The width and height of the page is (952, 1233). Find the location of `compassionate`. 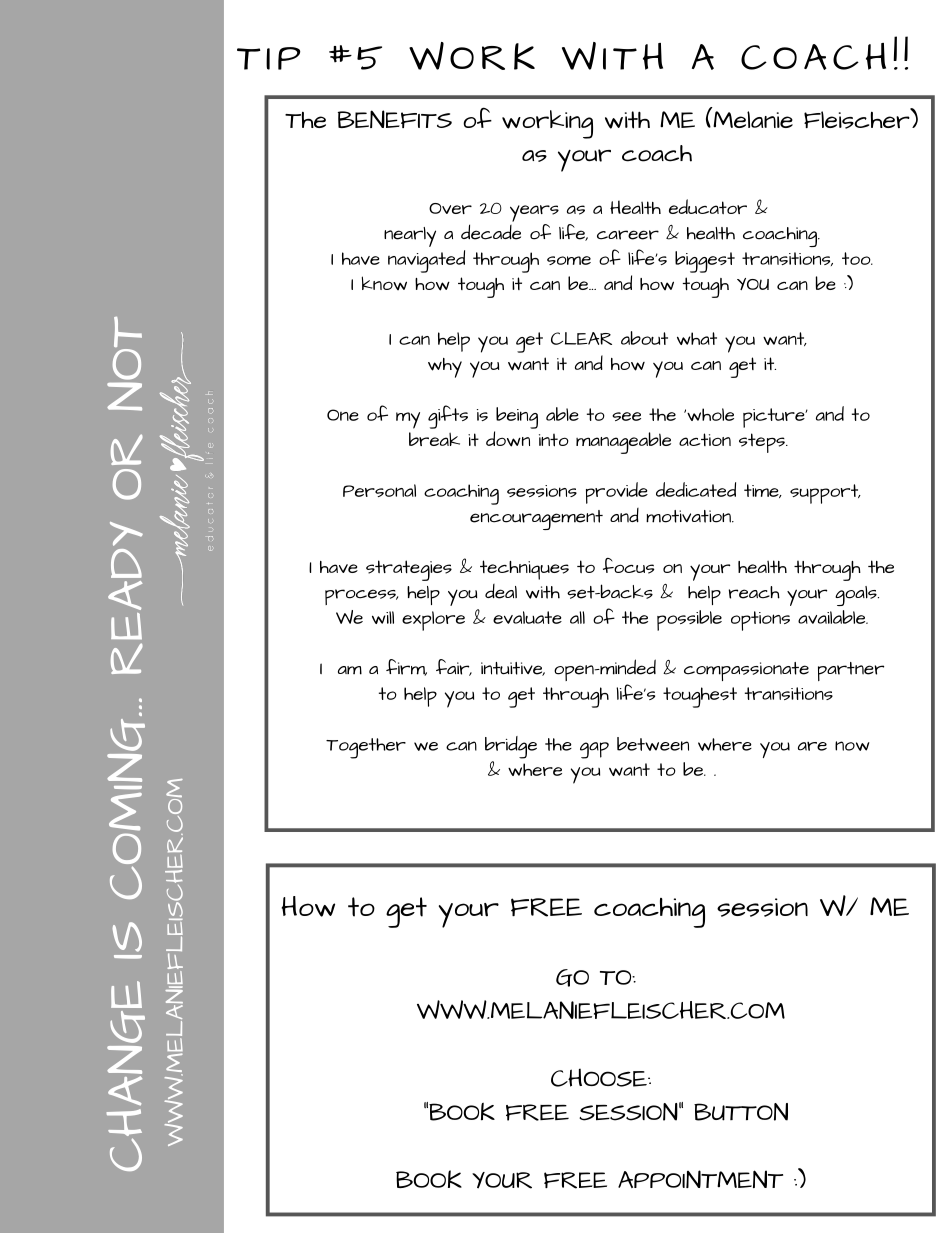

compassionate is located at coordinates (746, 671).
